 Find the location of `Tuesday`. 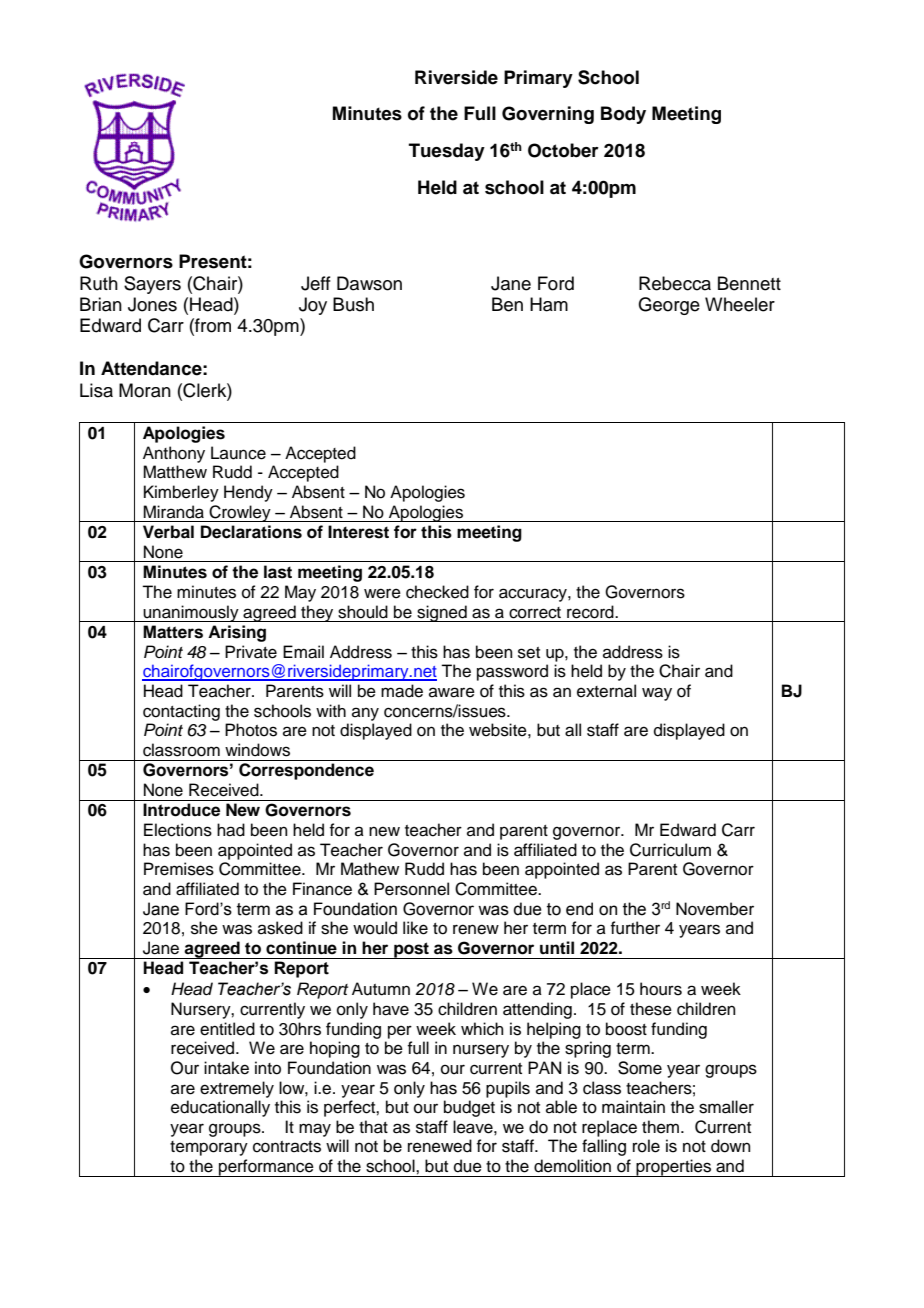

Tuesday is located at coordinates (447, 152).
